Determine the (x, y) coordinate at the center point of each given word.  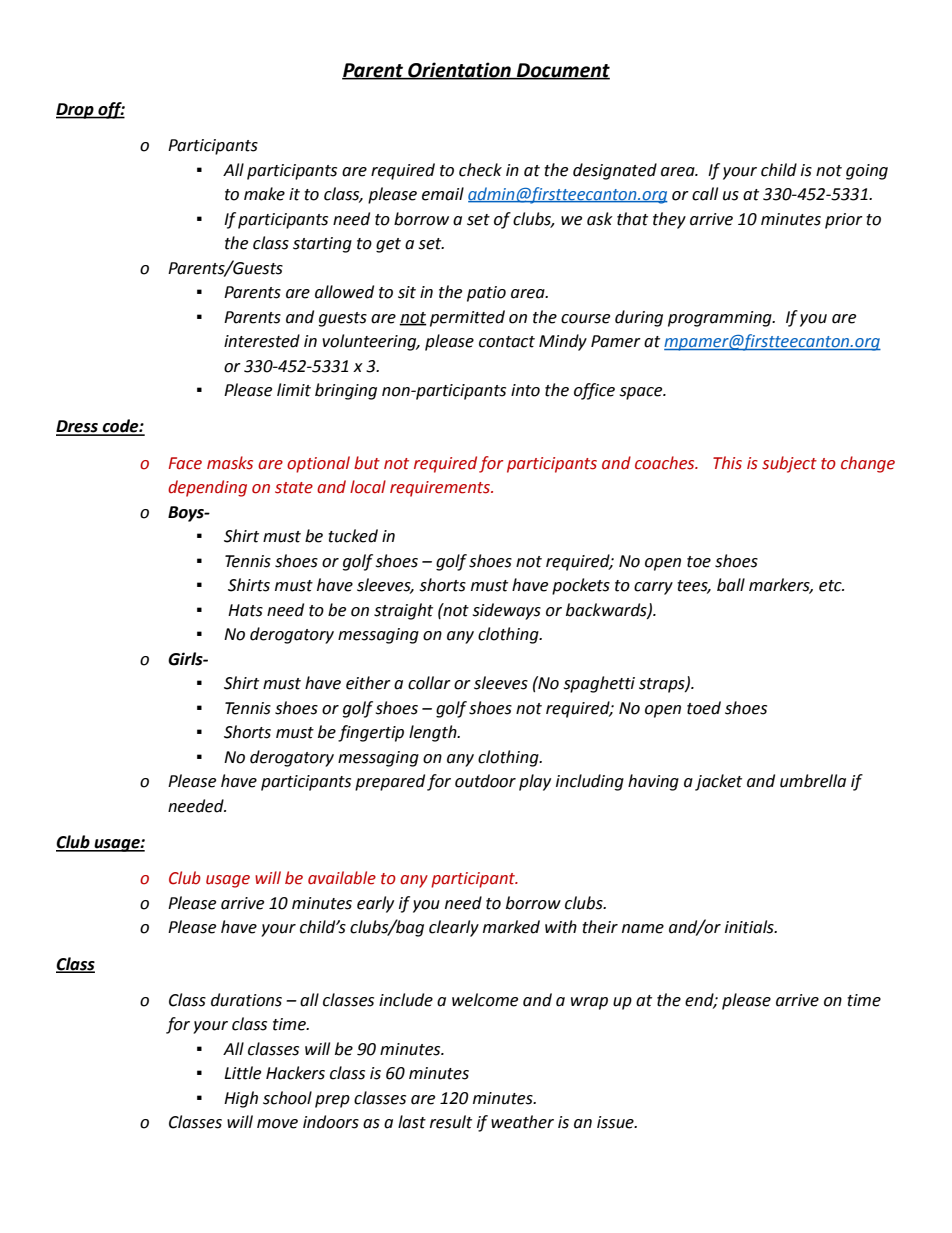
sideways (507, 611)
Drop (76, 111)
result (451, 1122)
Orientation (459, 71)
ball (731, 585)
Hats (245, 610)
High (241, 1099)
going (867, 172)
